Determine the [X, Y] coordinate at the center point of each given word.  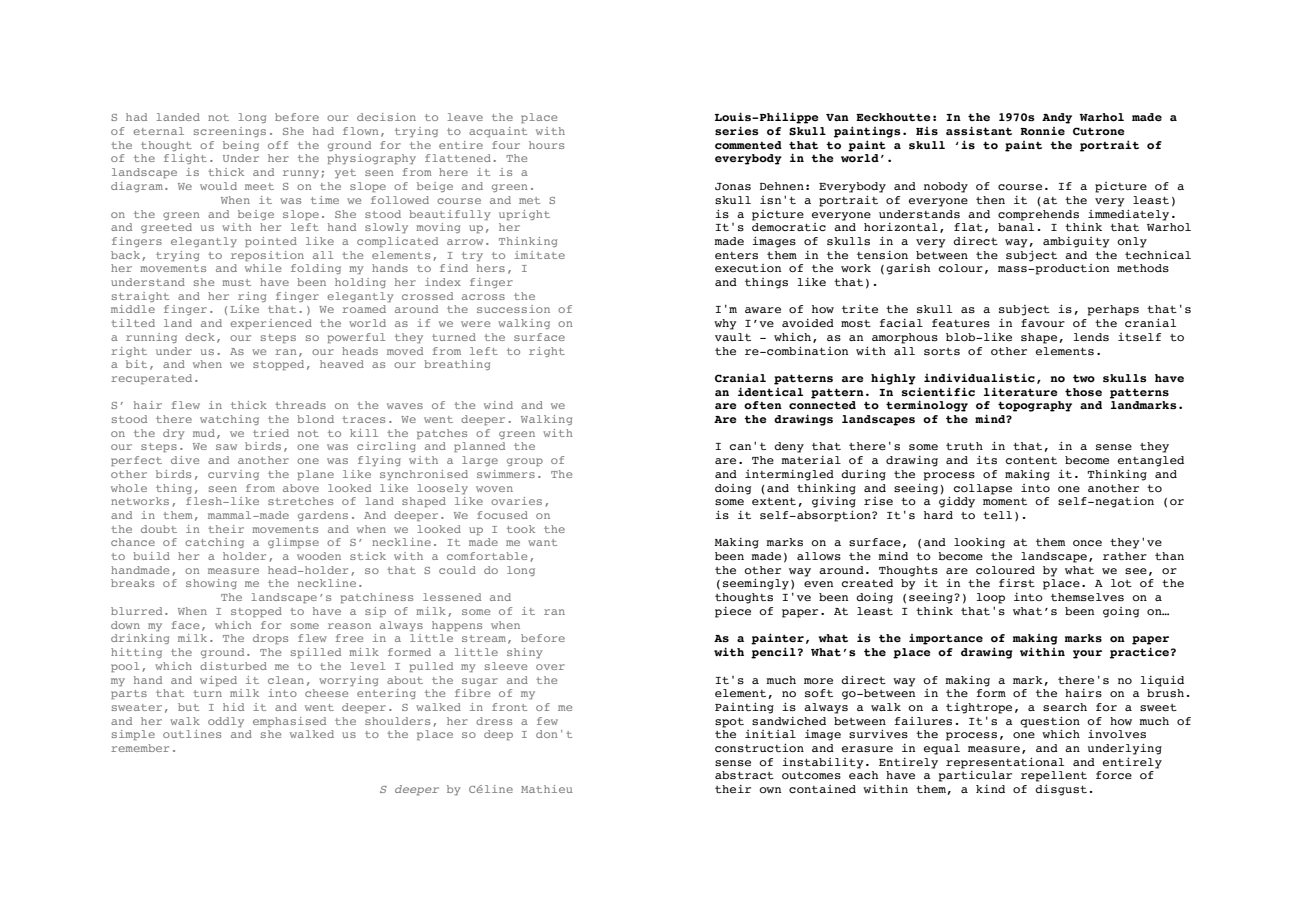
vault [733, 337]
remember [140, 748]
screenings [230, 132]
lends [1091, 337]
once [1087, 543]
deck [200, 337]
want [542, 542]
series [737, 130]
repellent [1054, 776]
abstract [744, 775]
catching [214, 543]
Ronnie [1042, 131]
